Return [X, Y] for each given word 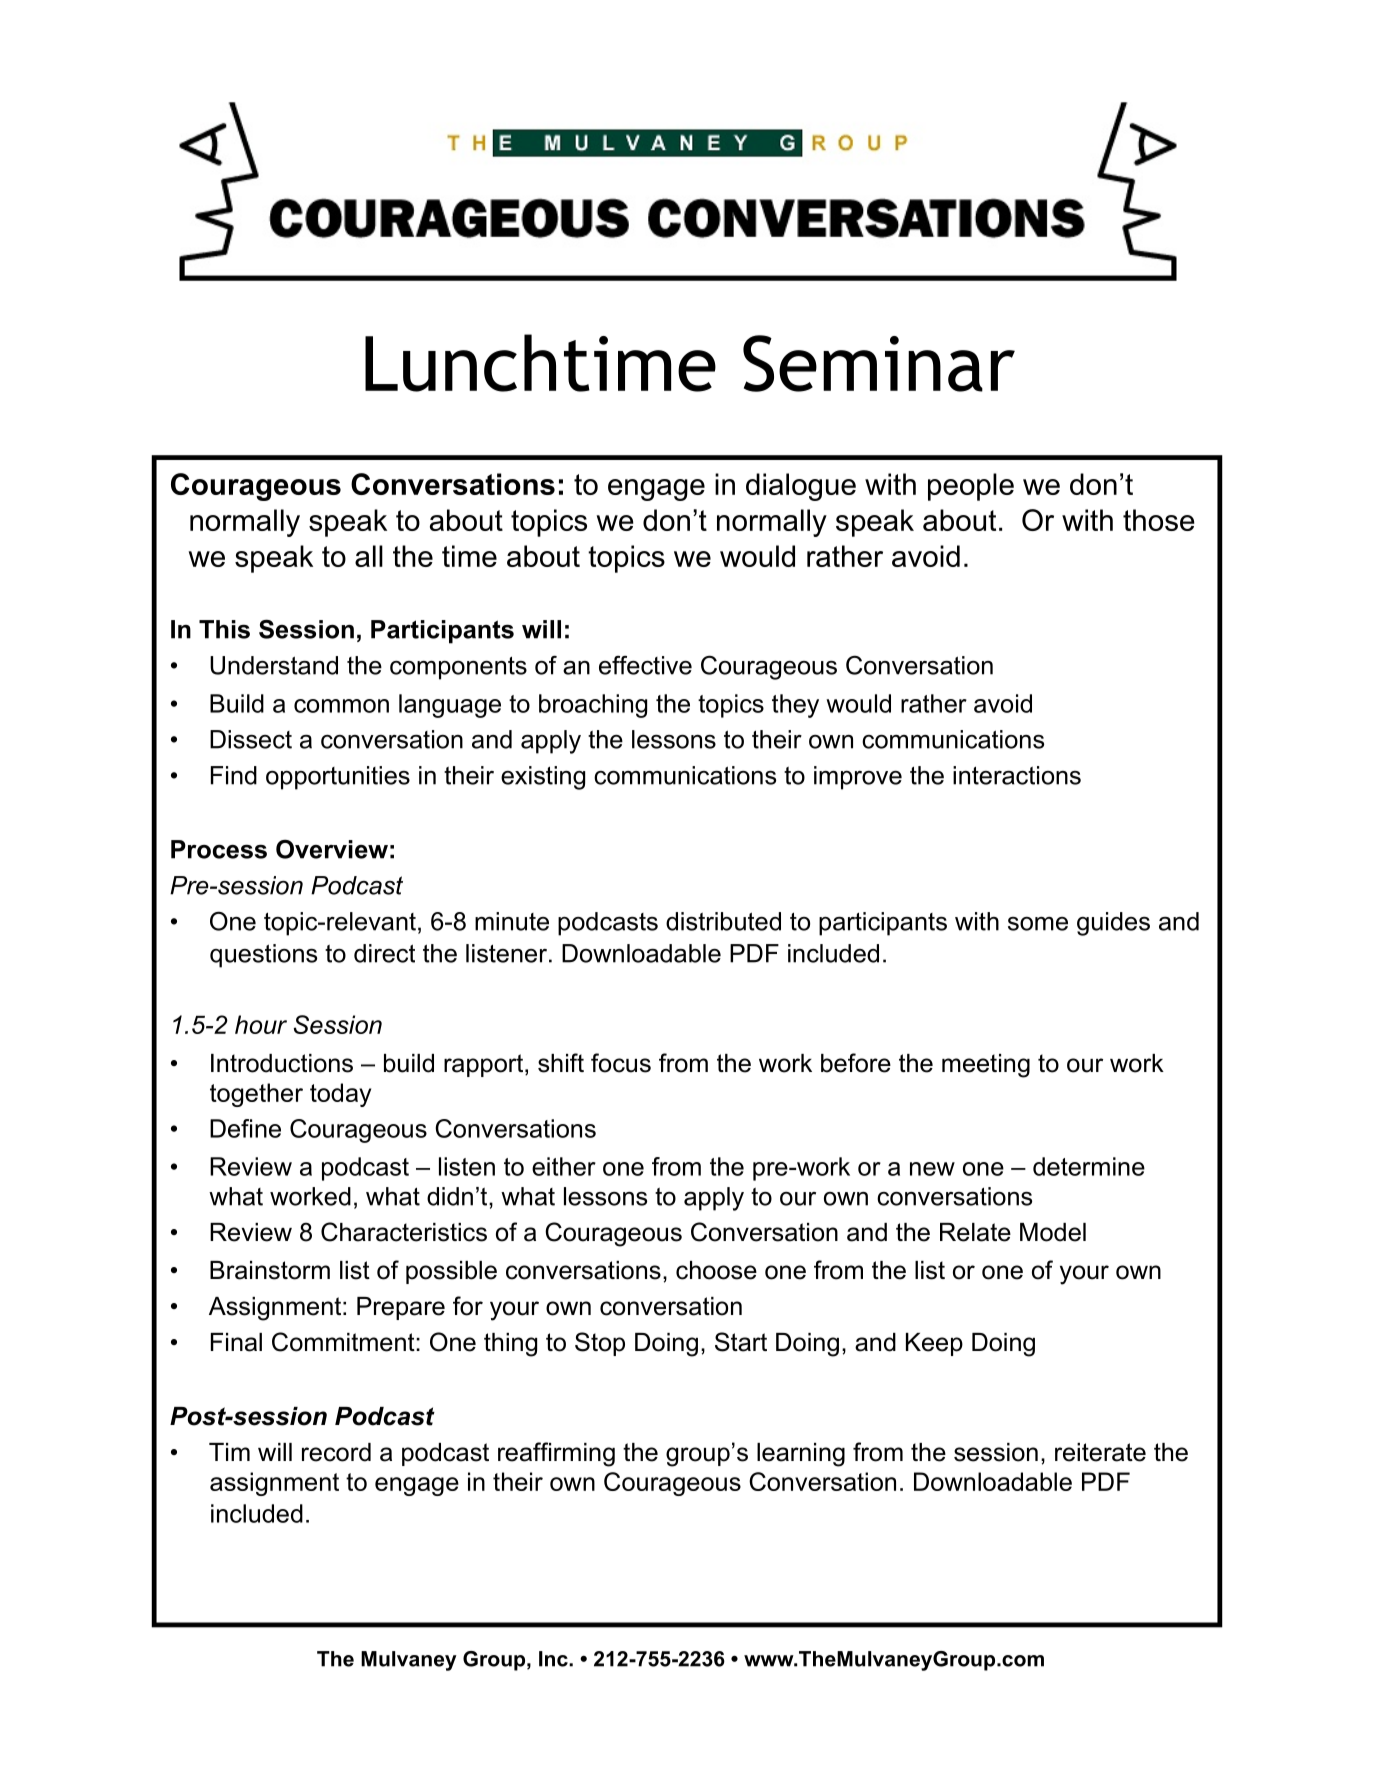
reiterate [1100, 1452]
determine [1089, 1166]
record [336, 1452]
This [224, 629]
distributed [723, 921]
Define [245, 1128]
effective [645, 665]
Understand [274, 665]
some [1038, 924]
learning [801, 1455]
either [564, 1166]
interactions [1017, 775]
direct [384, 953]
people [971, 487]
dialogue [801, 487]
